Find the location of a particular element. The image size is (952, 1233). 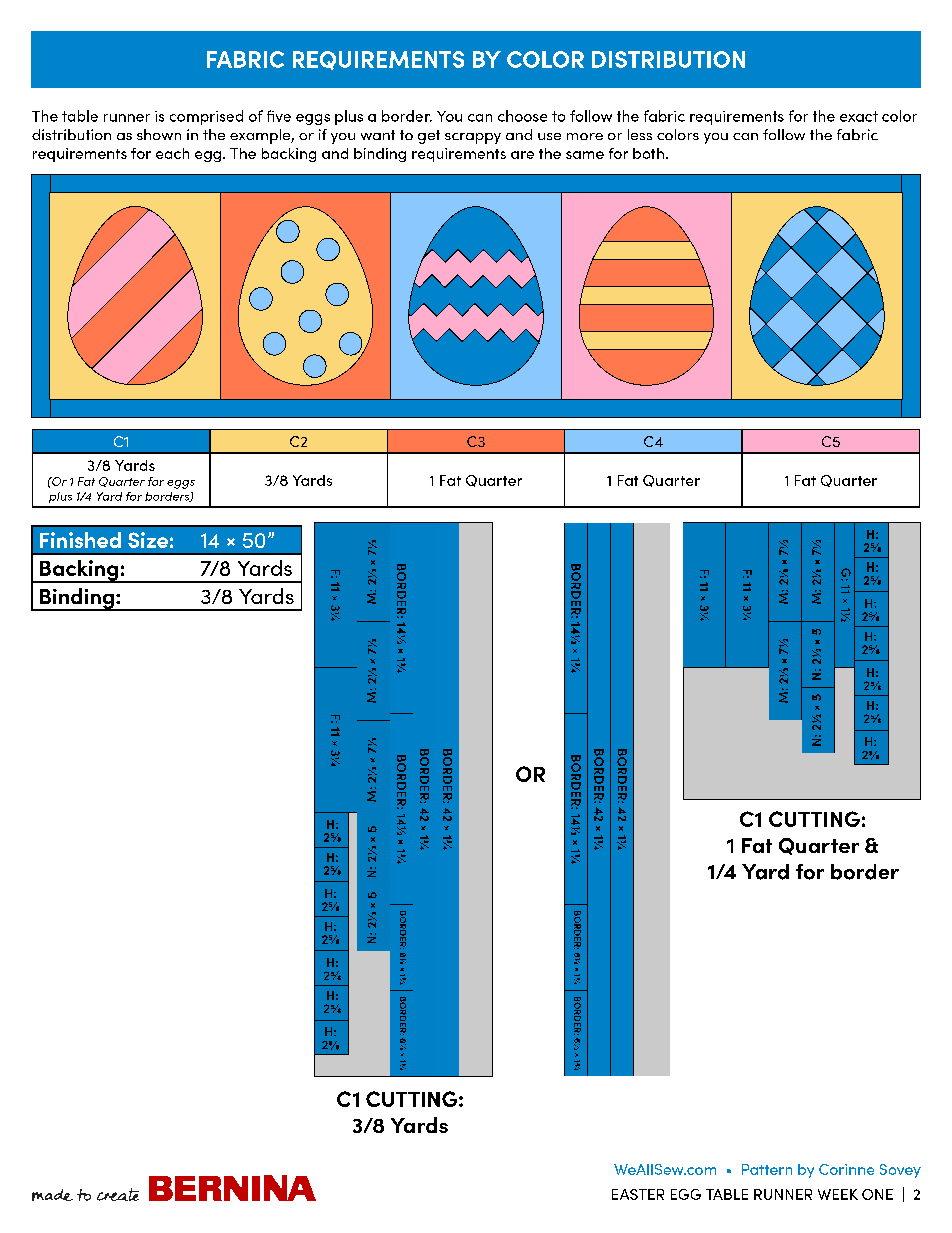

scrappy is located at coordinates (473, 138).
